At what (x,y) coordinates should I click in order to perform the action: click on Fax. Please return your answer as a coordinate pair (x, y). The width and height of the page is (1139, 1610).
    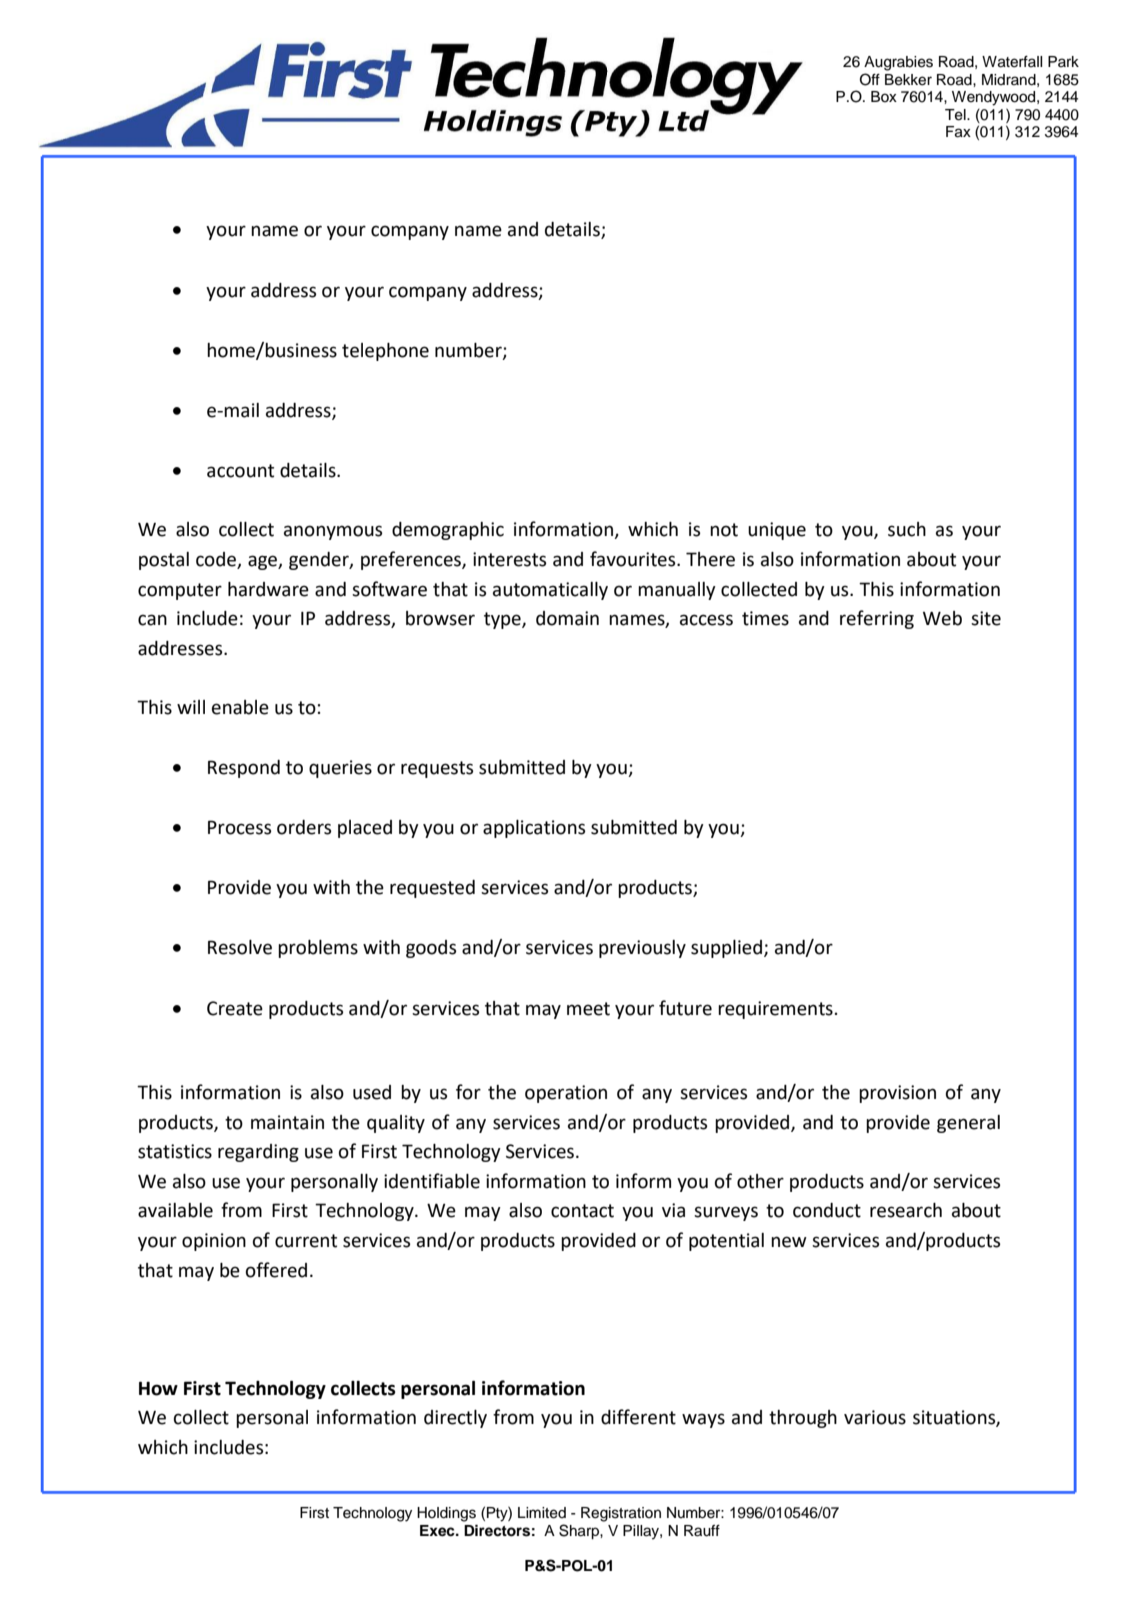
    Looking at the image, I should click on (958, 132).
